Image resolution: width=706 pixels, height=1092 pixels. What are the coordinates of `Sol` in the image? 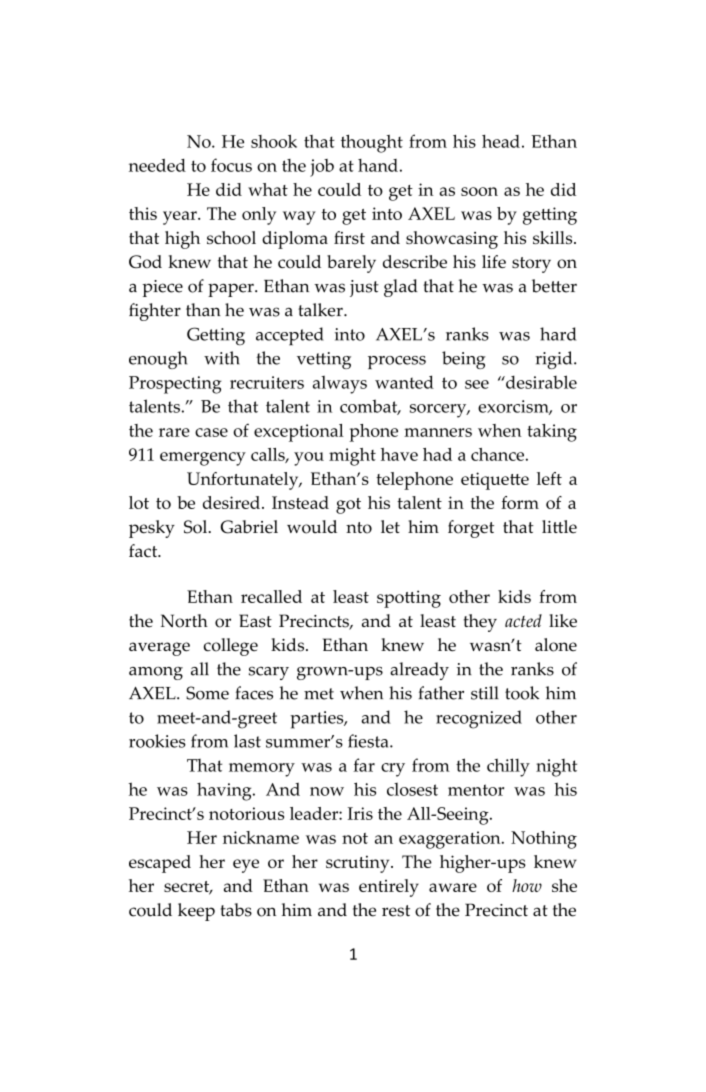 It's located at (197, 527).
